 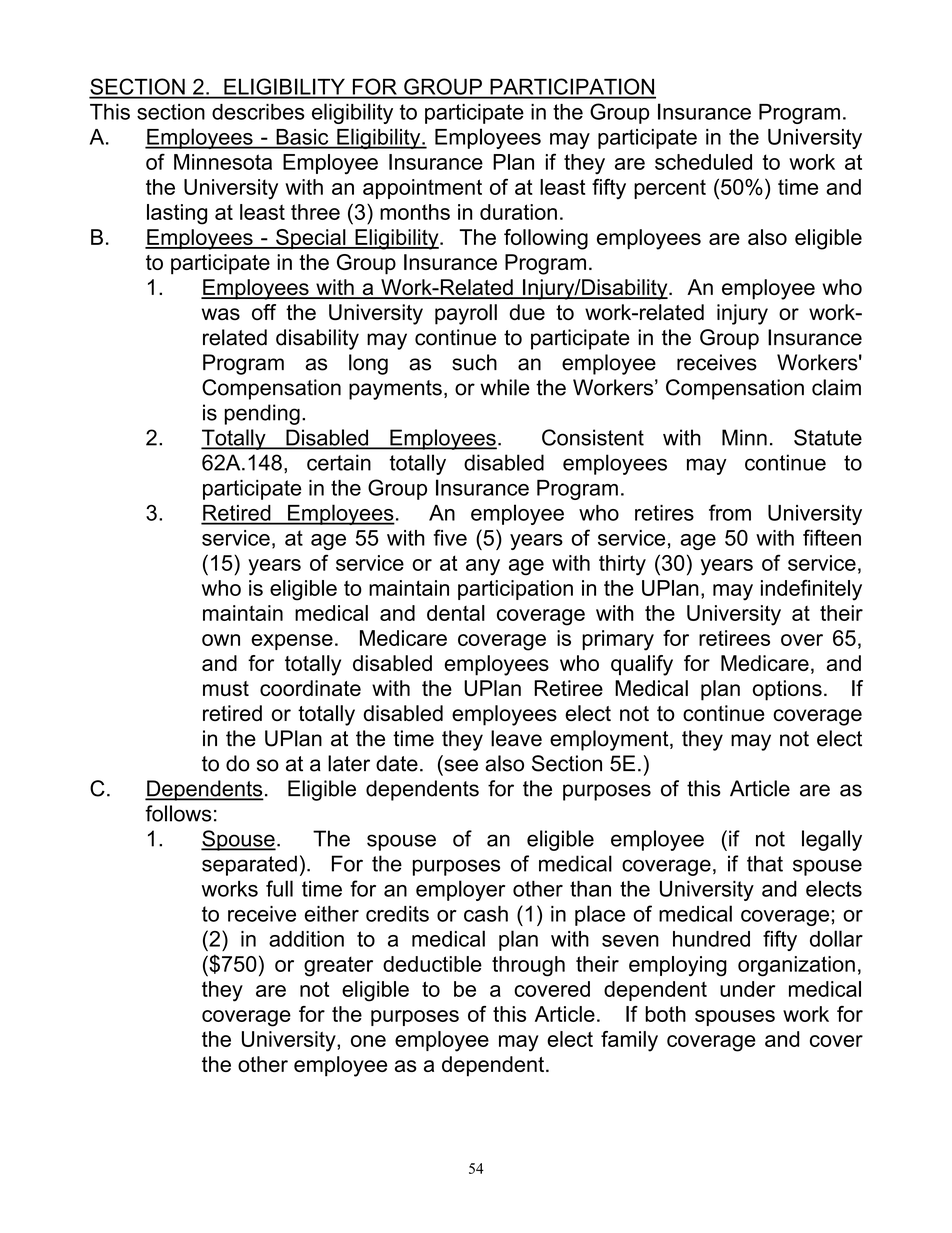 I want to click on through, so click(x=528, y=966).
